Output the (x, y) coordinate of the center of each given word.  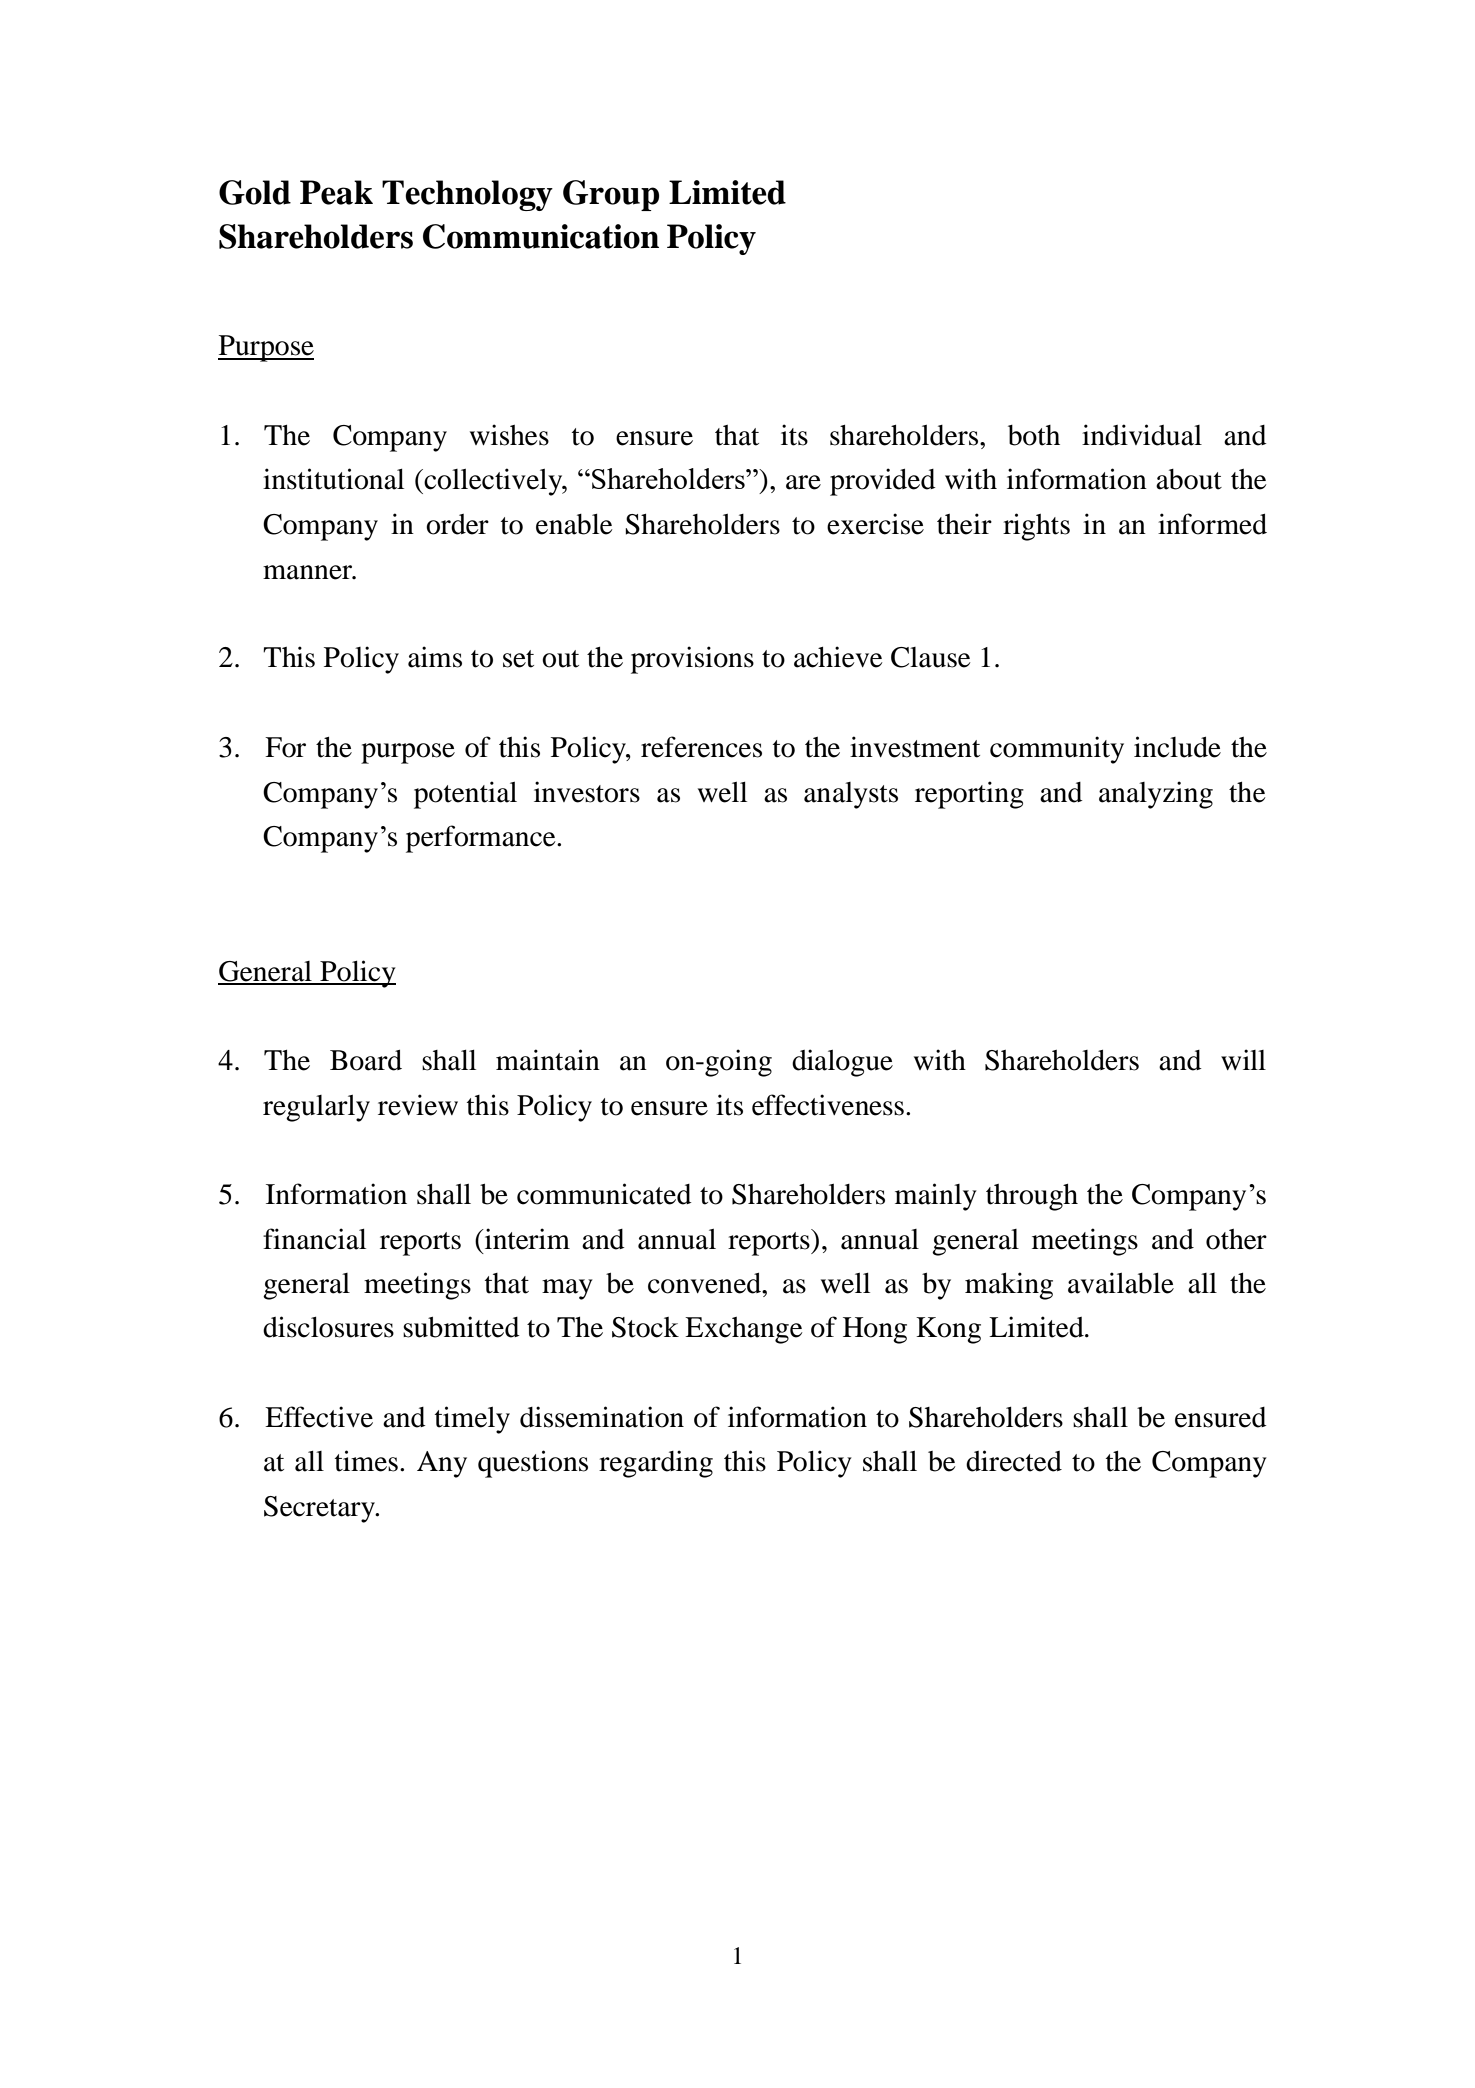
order (457, 524)
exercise (875, 524)
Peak (336, 192)
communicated (604, 1194)
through (1032, 1197)
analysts (851, 795)
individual (1142, 435)
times (366, 1461)
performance (482, 839)
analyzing (1156, 795)
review (418, 1105)
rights (1036, 527)
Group (611, 195)
